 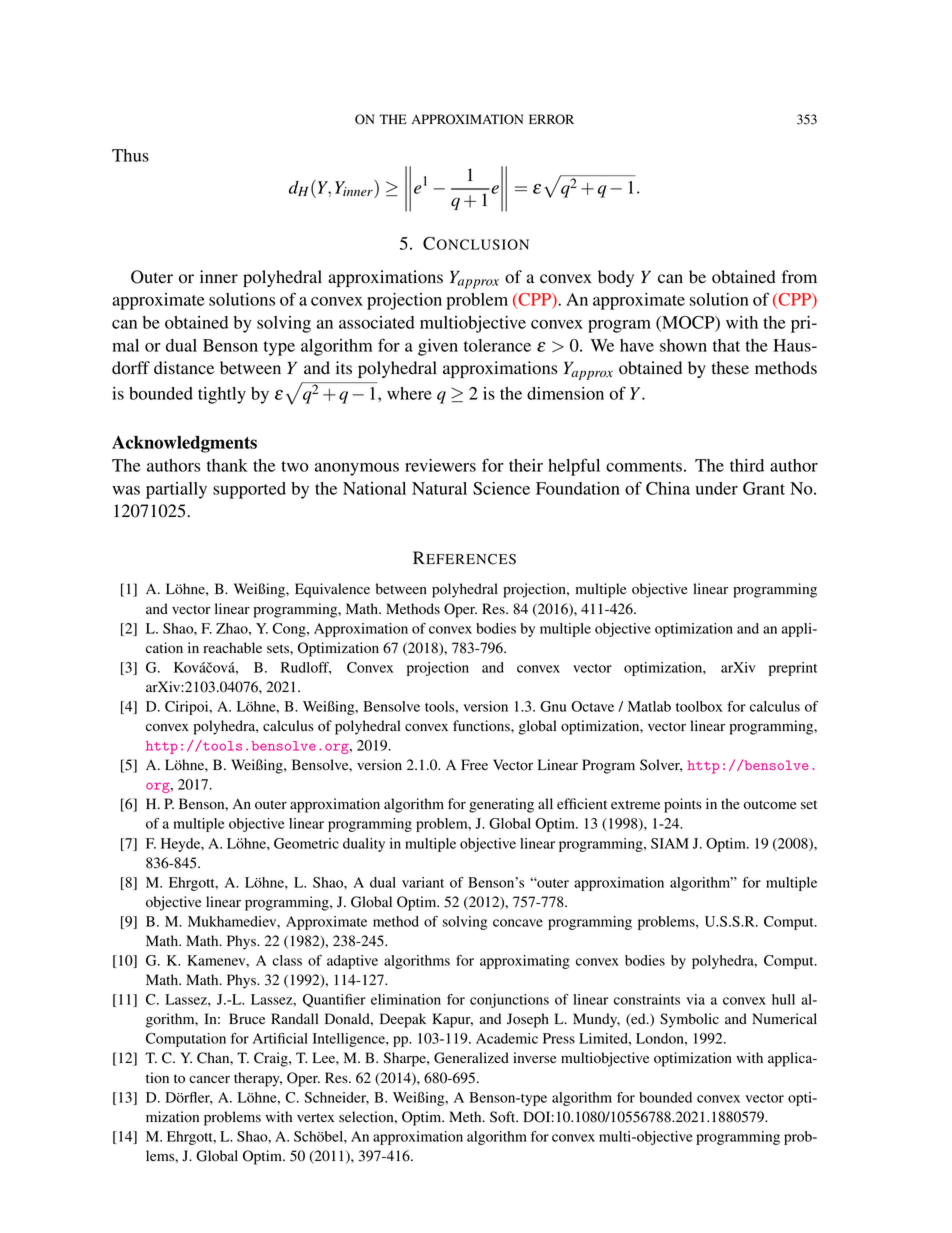 I want to click on Generalized, so click(x=471, y=1058).
